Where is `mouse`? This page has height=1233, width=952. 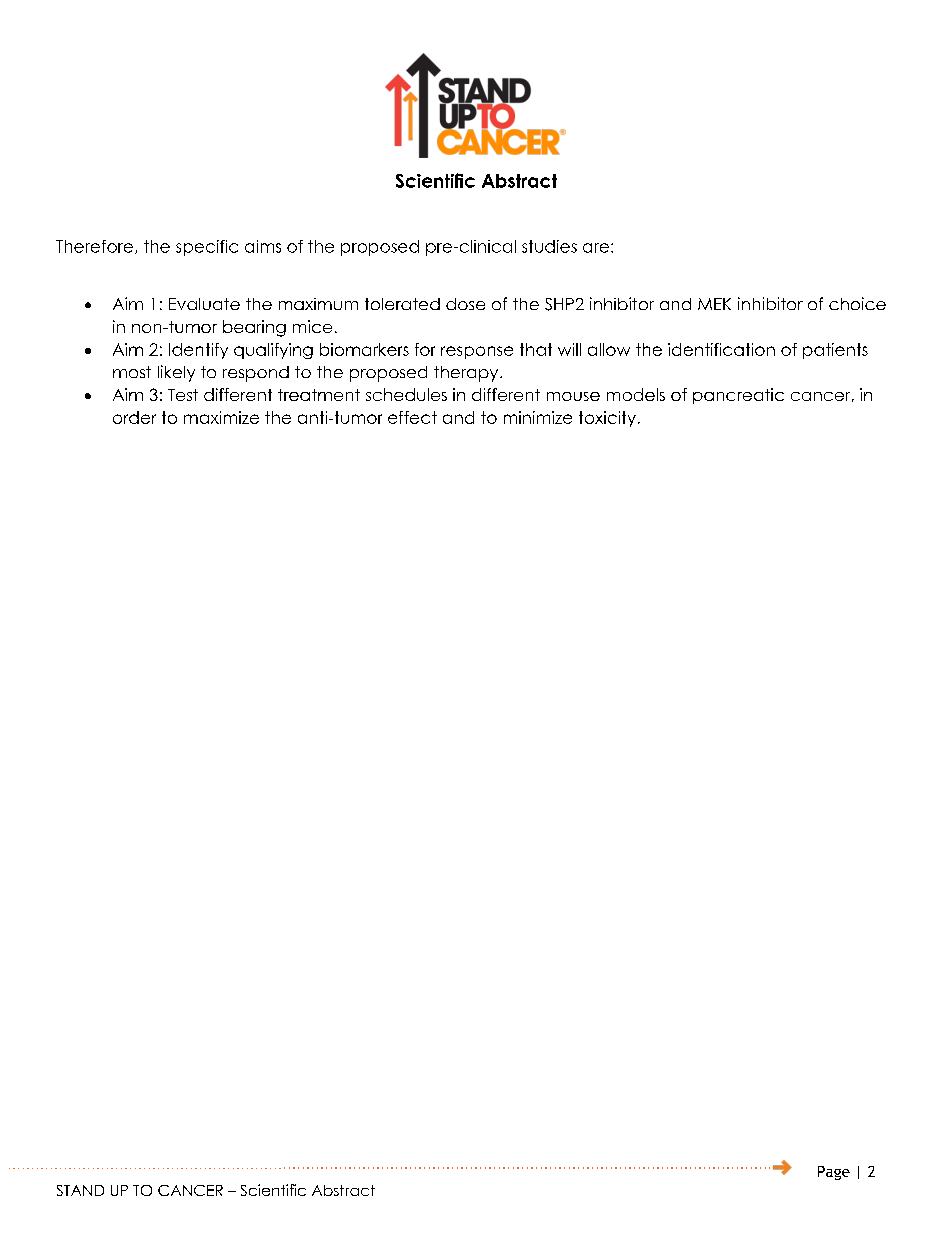 mouse is located at coordinates (573, 396).
